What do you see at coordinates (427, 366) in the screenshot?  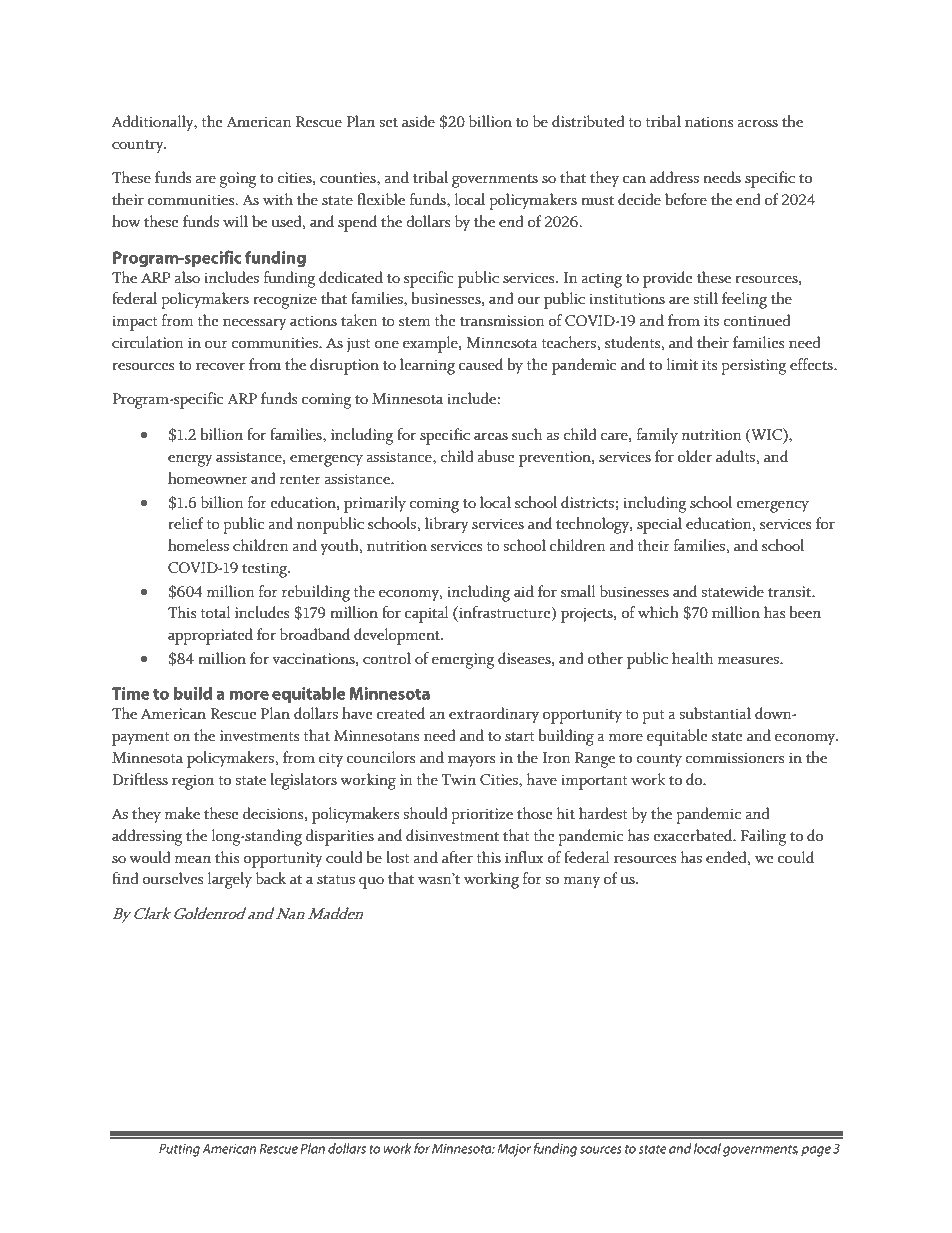 I see `learning` at bounding box center [427, 366].
